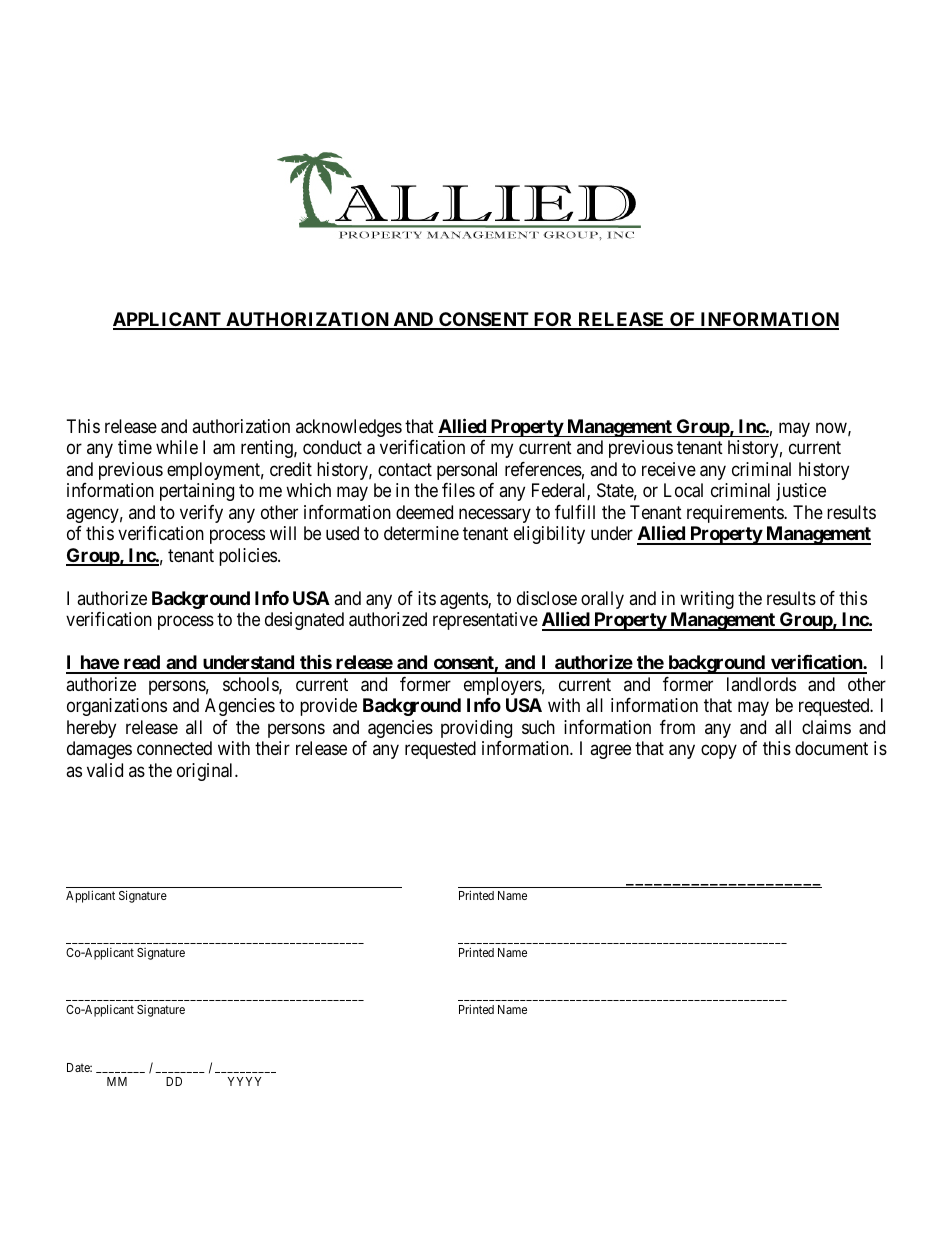 This screenshot has height=1233, width=952. Describe the element at coordinates (177, 447) in the screenshot. I see `while` at that location.
